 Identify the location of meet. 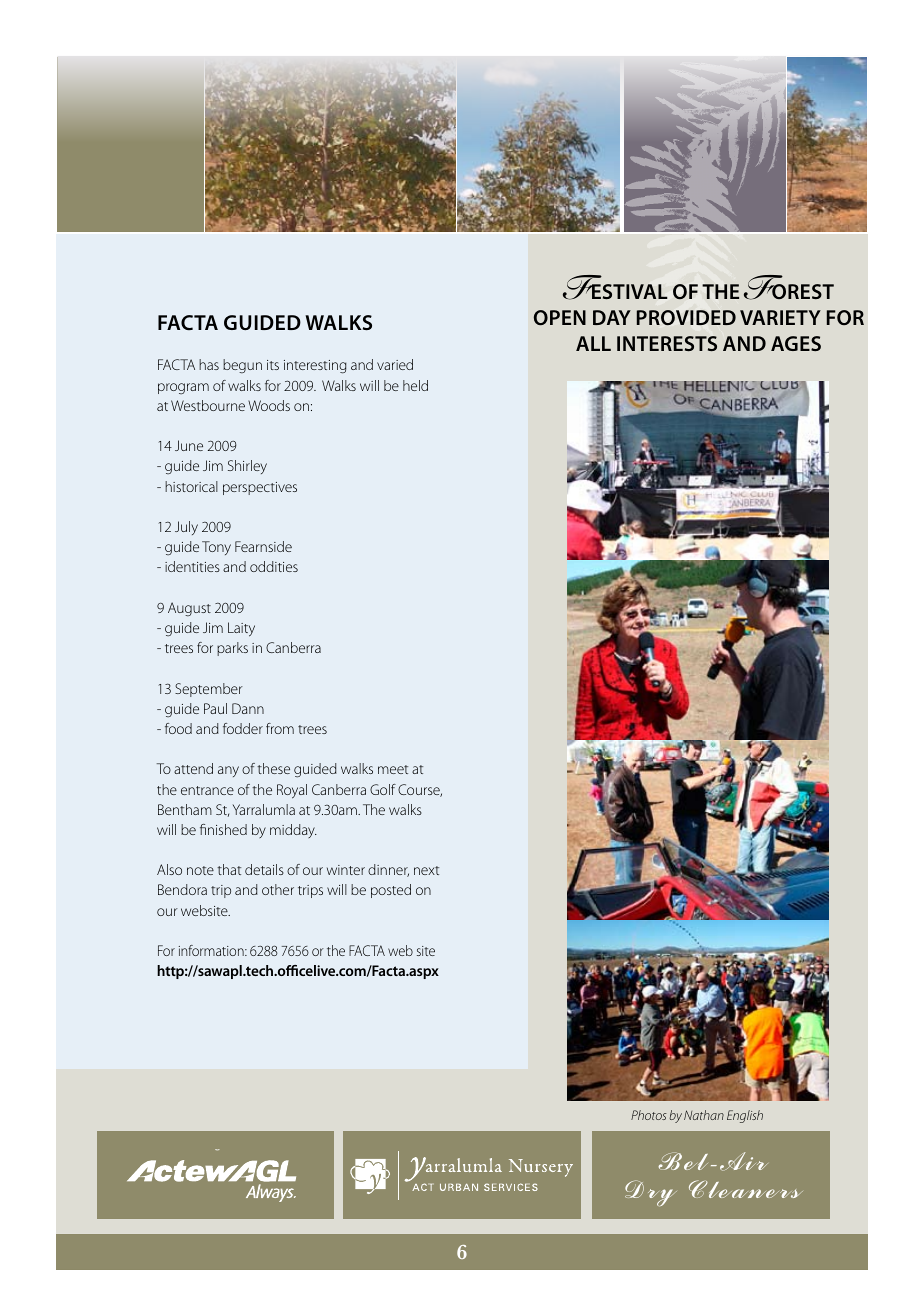
(393, 769).
